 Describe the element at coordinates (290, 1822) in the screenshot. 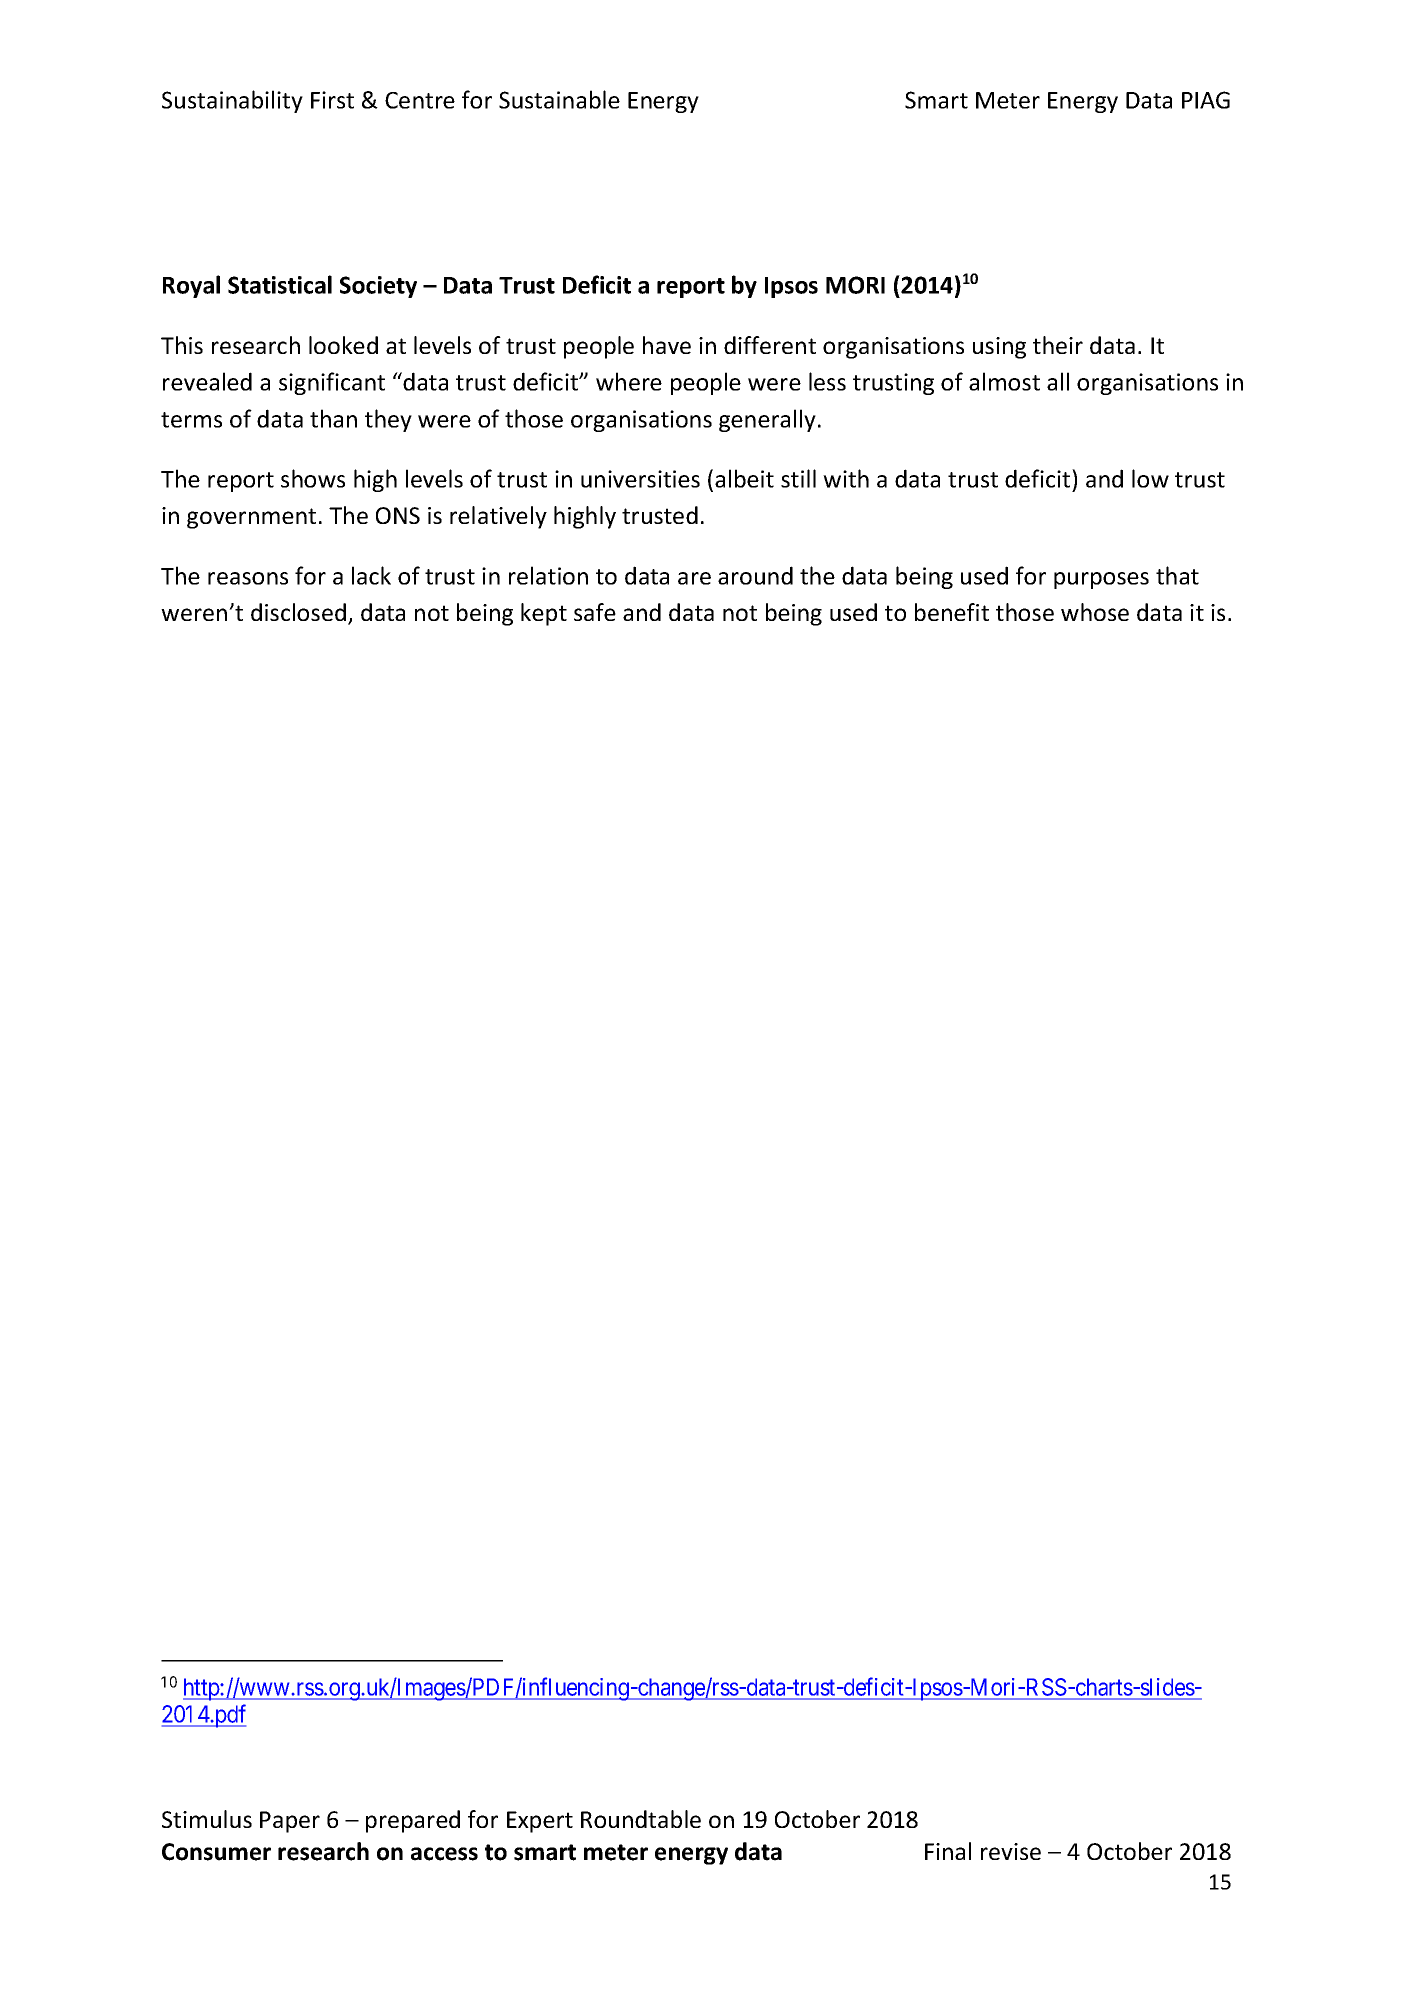

I see `Paper` at that location.
